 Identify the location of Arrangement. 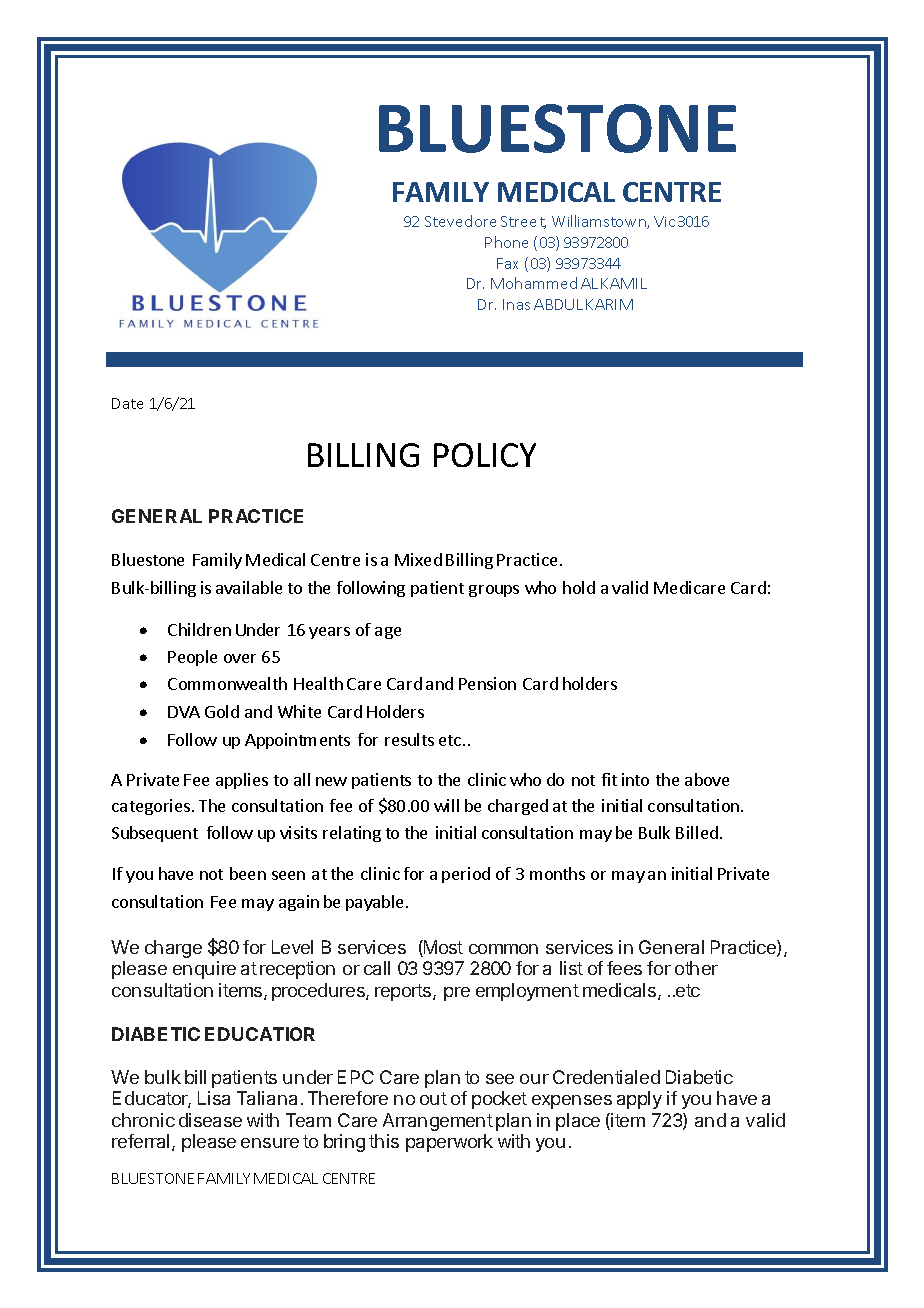
(438, 1122).
